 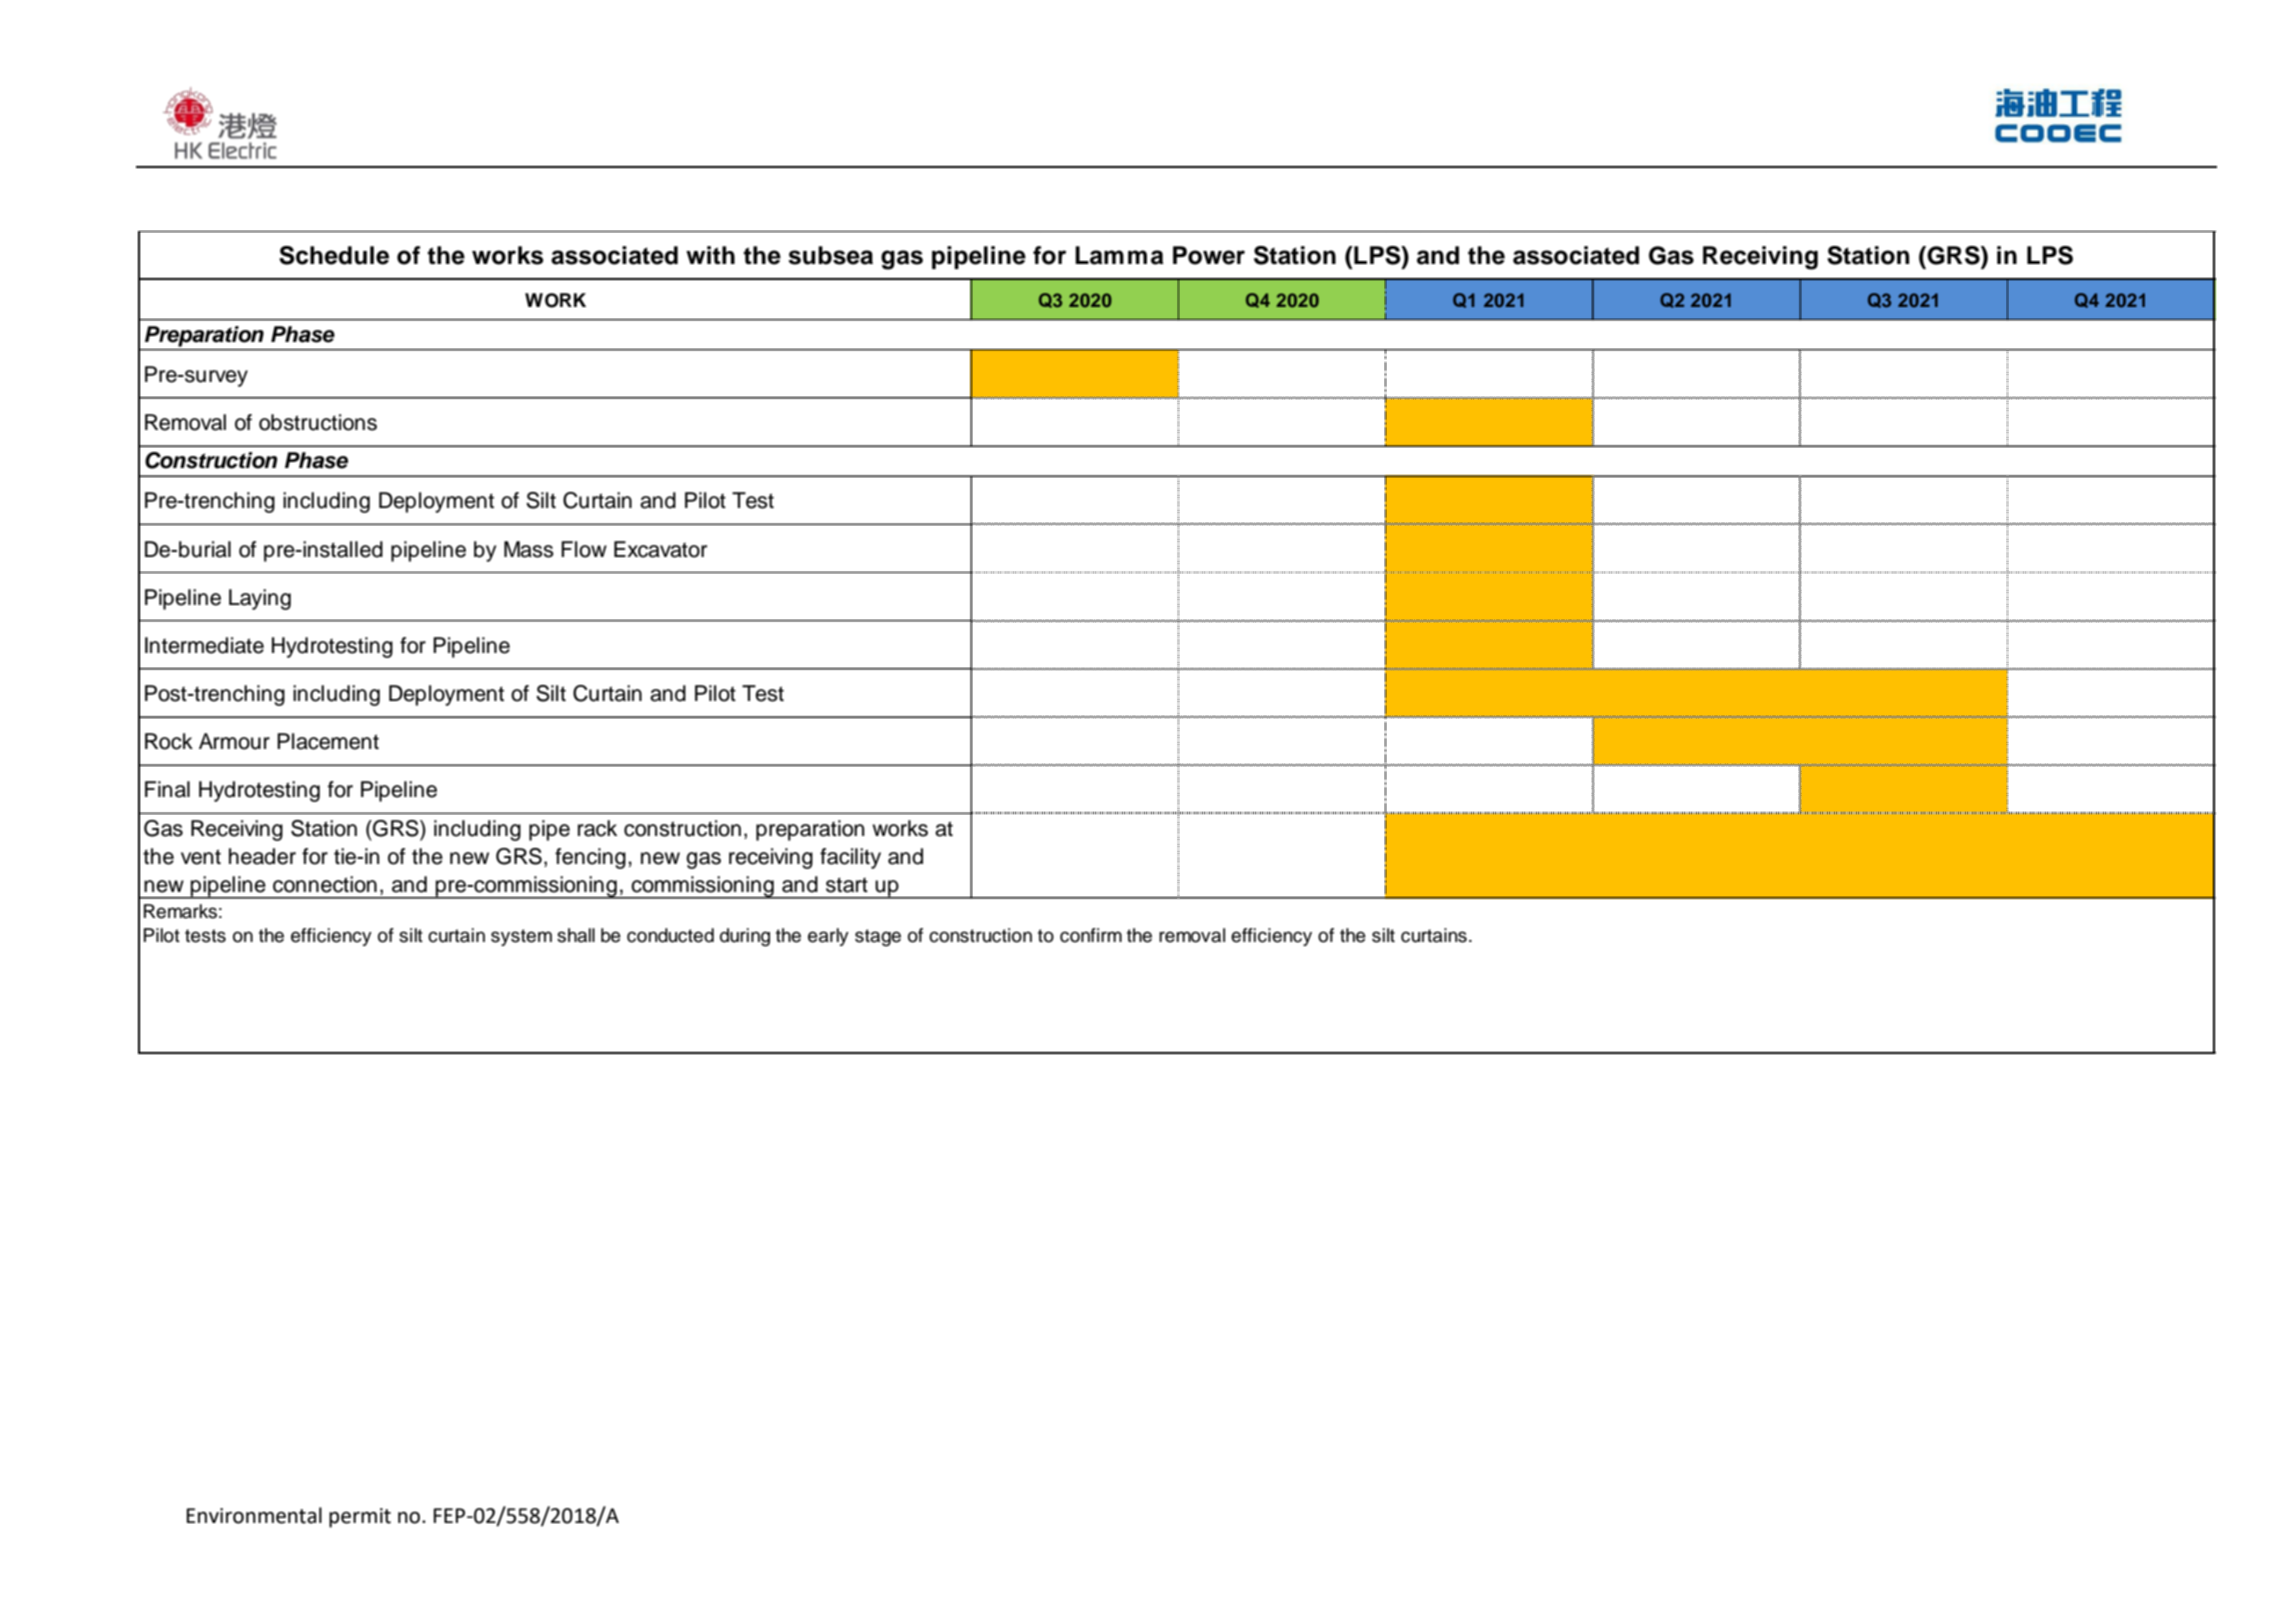 What do you see at coordinates (660, 549) in the screenshot?
I see `Excavator` at bounding box center [660, 549].
